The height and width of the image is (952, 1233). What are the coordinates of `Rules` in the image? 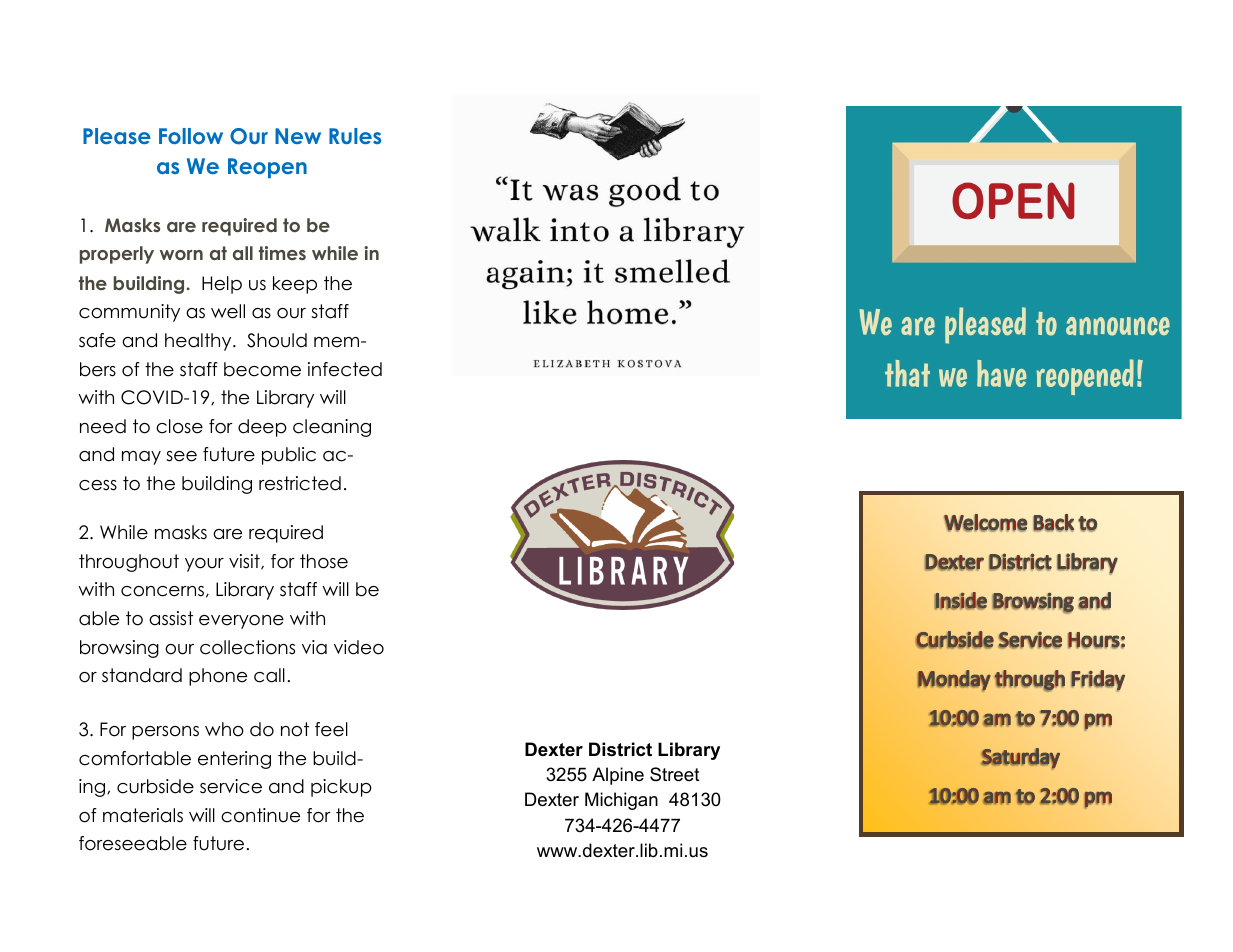 It's located at (355, 136).
